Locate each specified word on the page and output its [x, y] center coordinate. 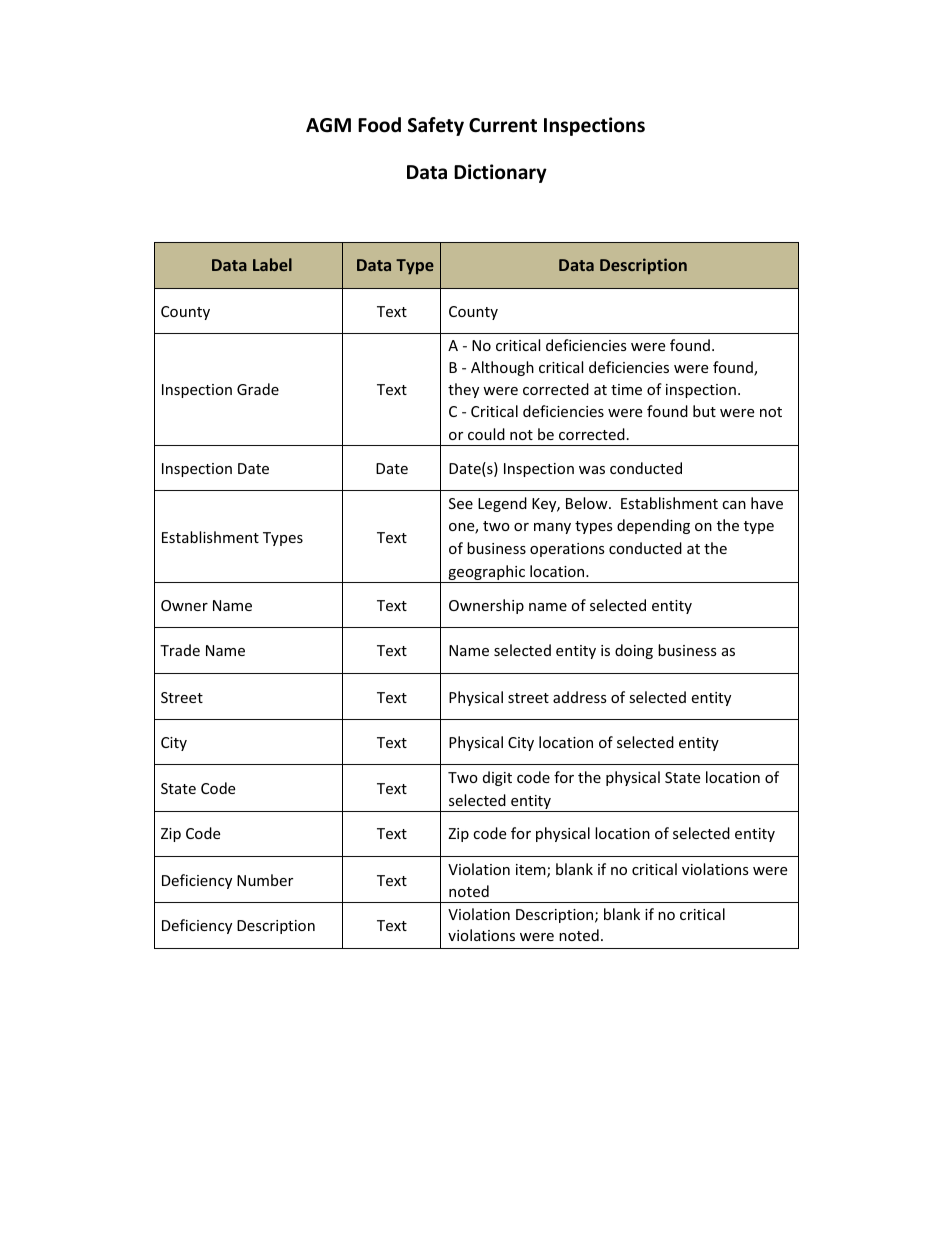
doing [634, 651]
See [461, 503]
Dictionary [500, 173]
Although [502, 368]
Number [265, 880]
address [580, 697]
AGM [328, 125]
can [734, 505]
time [626, 389]
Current [503, 125]
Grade [258, 389]
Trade [180, 650]
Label [272, 264]
